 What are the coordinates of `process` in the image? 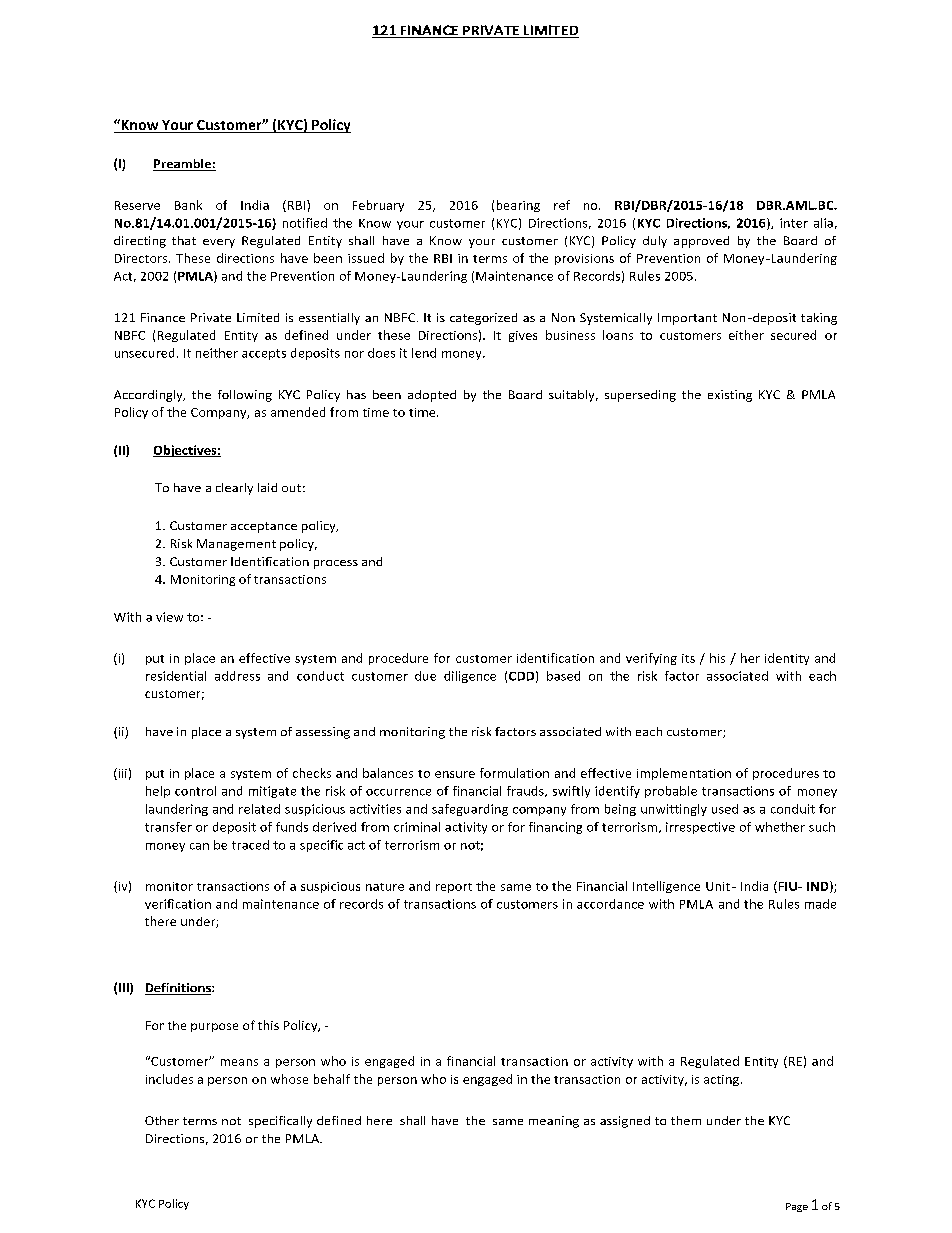 It's located at (336, 564).
